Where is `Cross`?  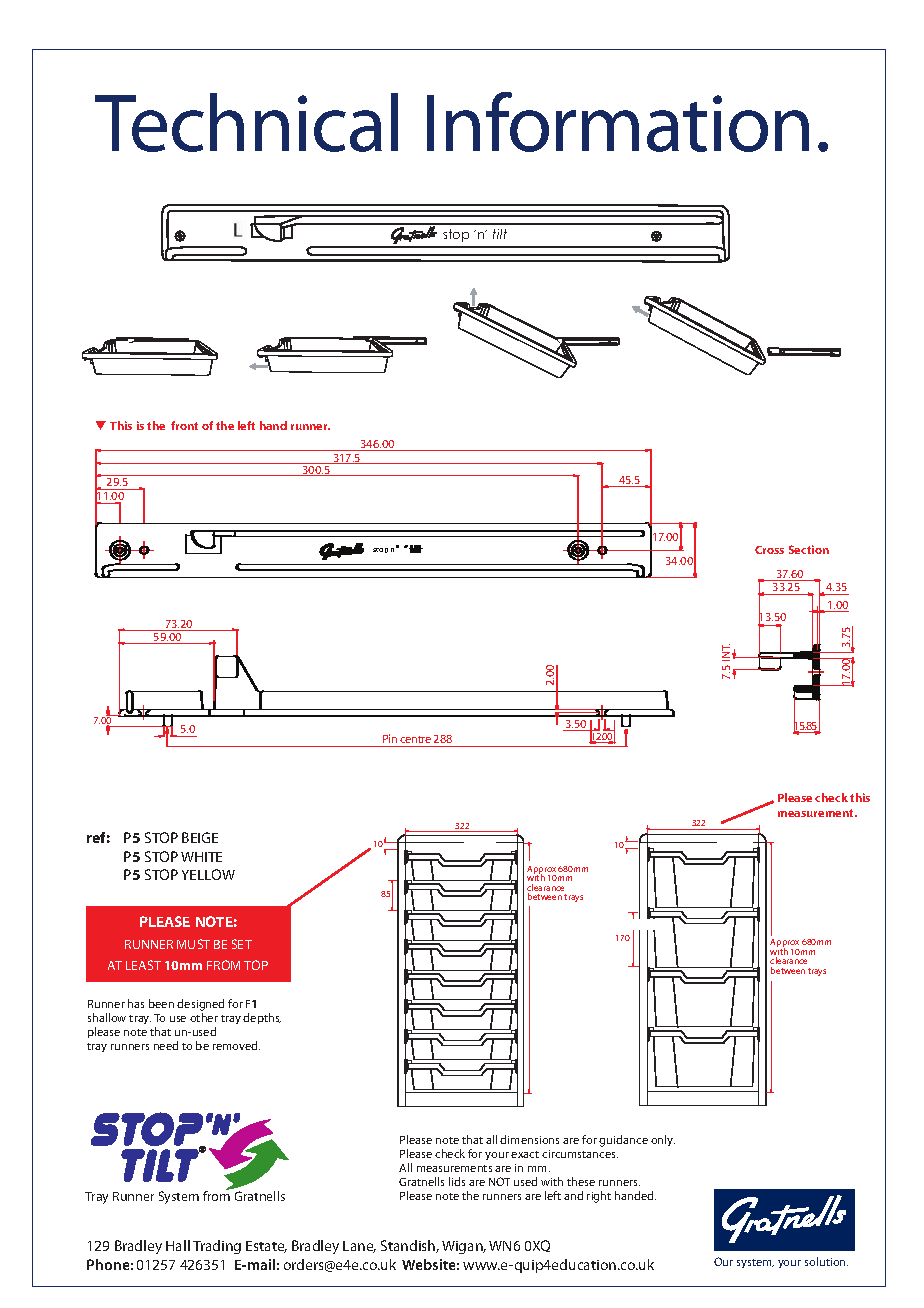 Cross is located at coordinates (769, 550).
